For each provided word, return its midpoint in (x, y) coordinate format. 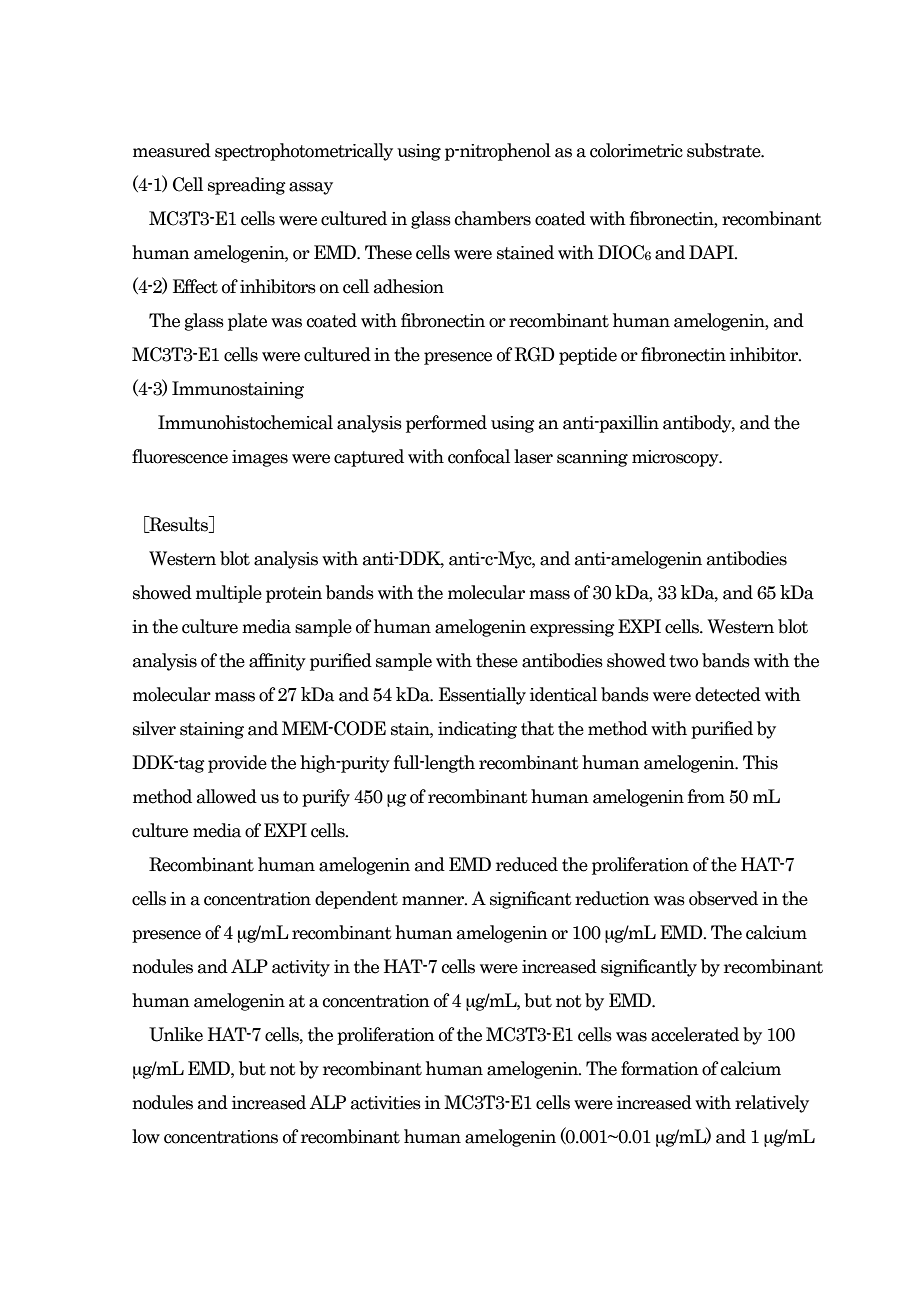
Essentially (482, 696)
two (683, 661)
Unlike (176, 1034)
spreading (247, 186)
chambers (492, 218)
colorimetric (636, 150)
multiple (229, 594)
